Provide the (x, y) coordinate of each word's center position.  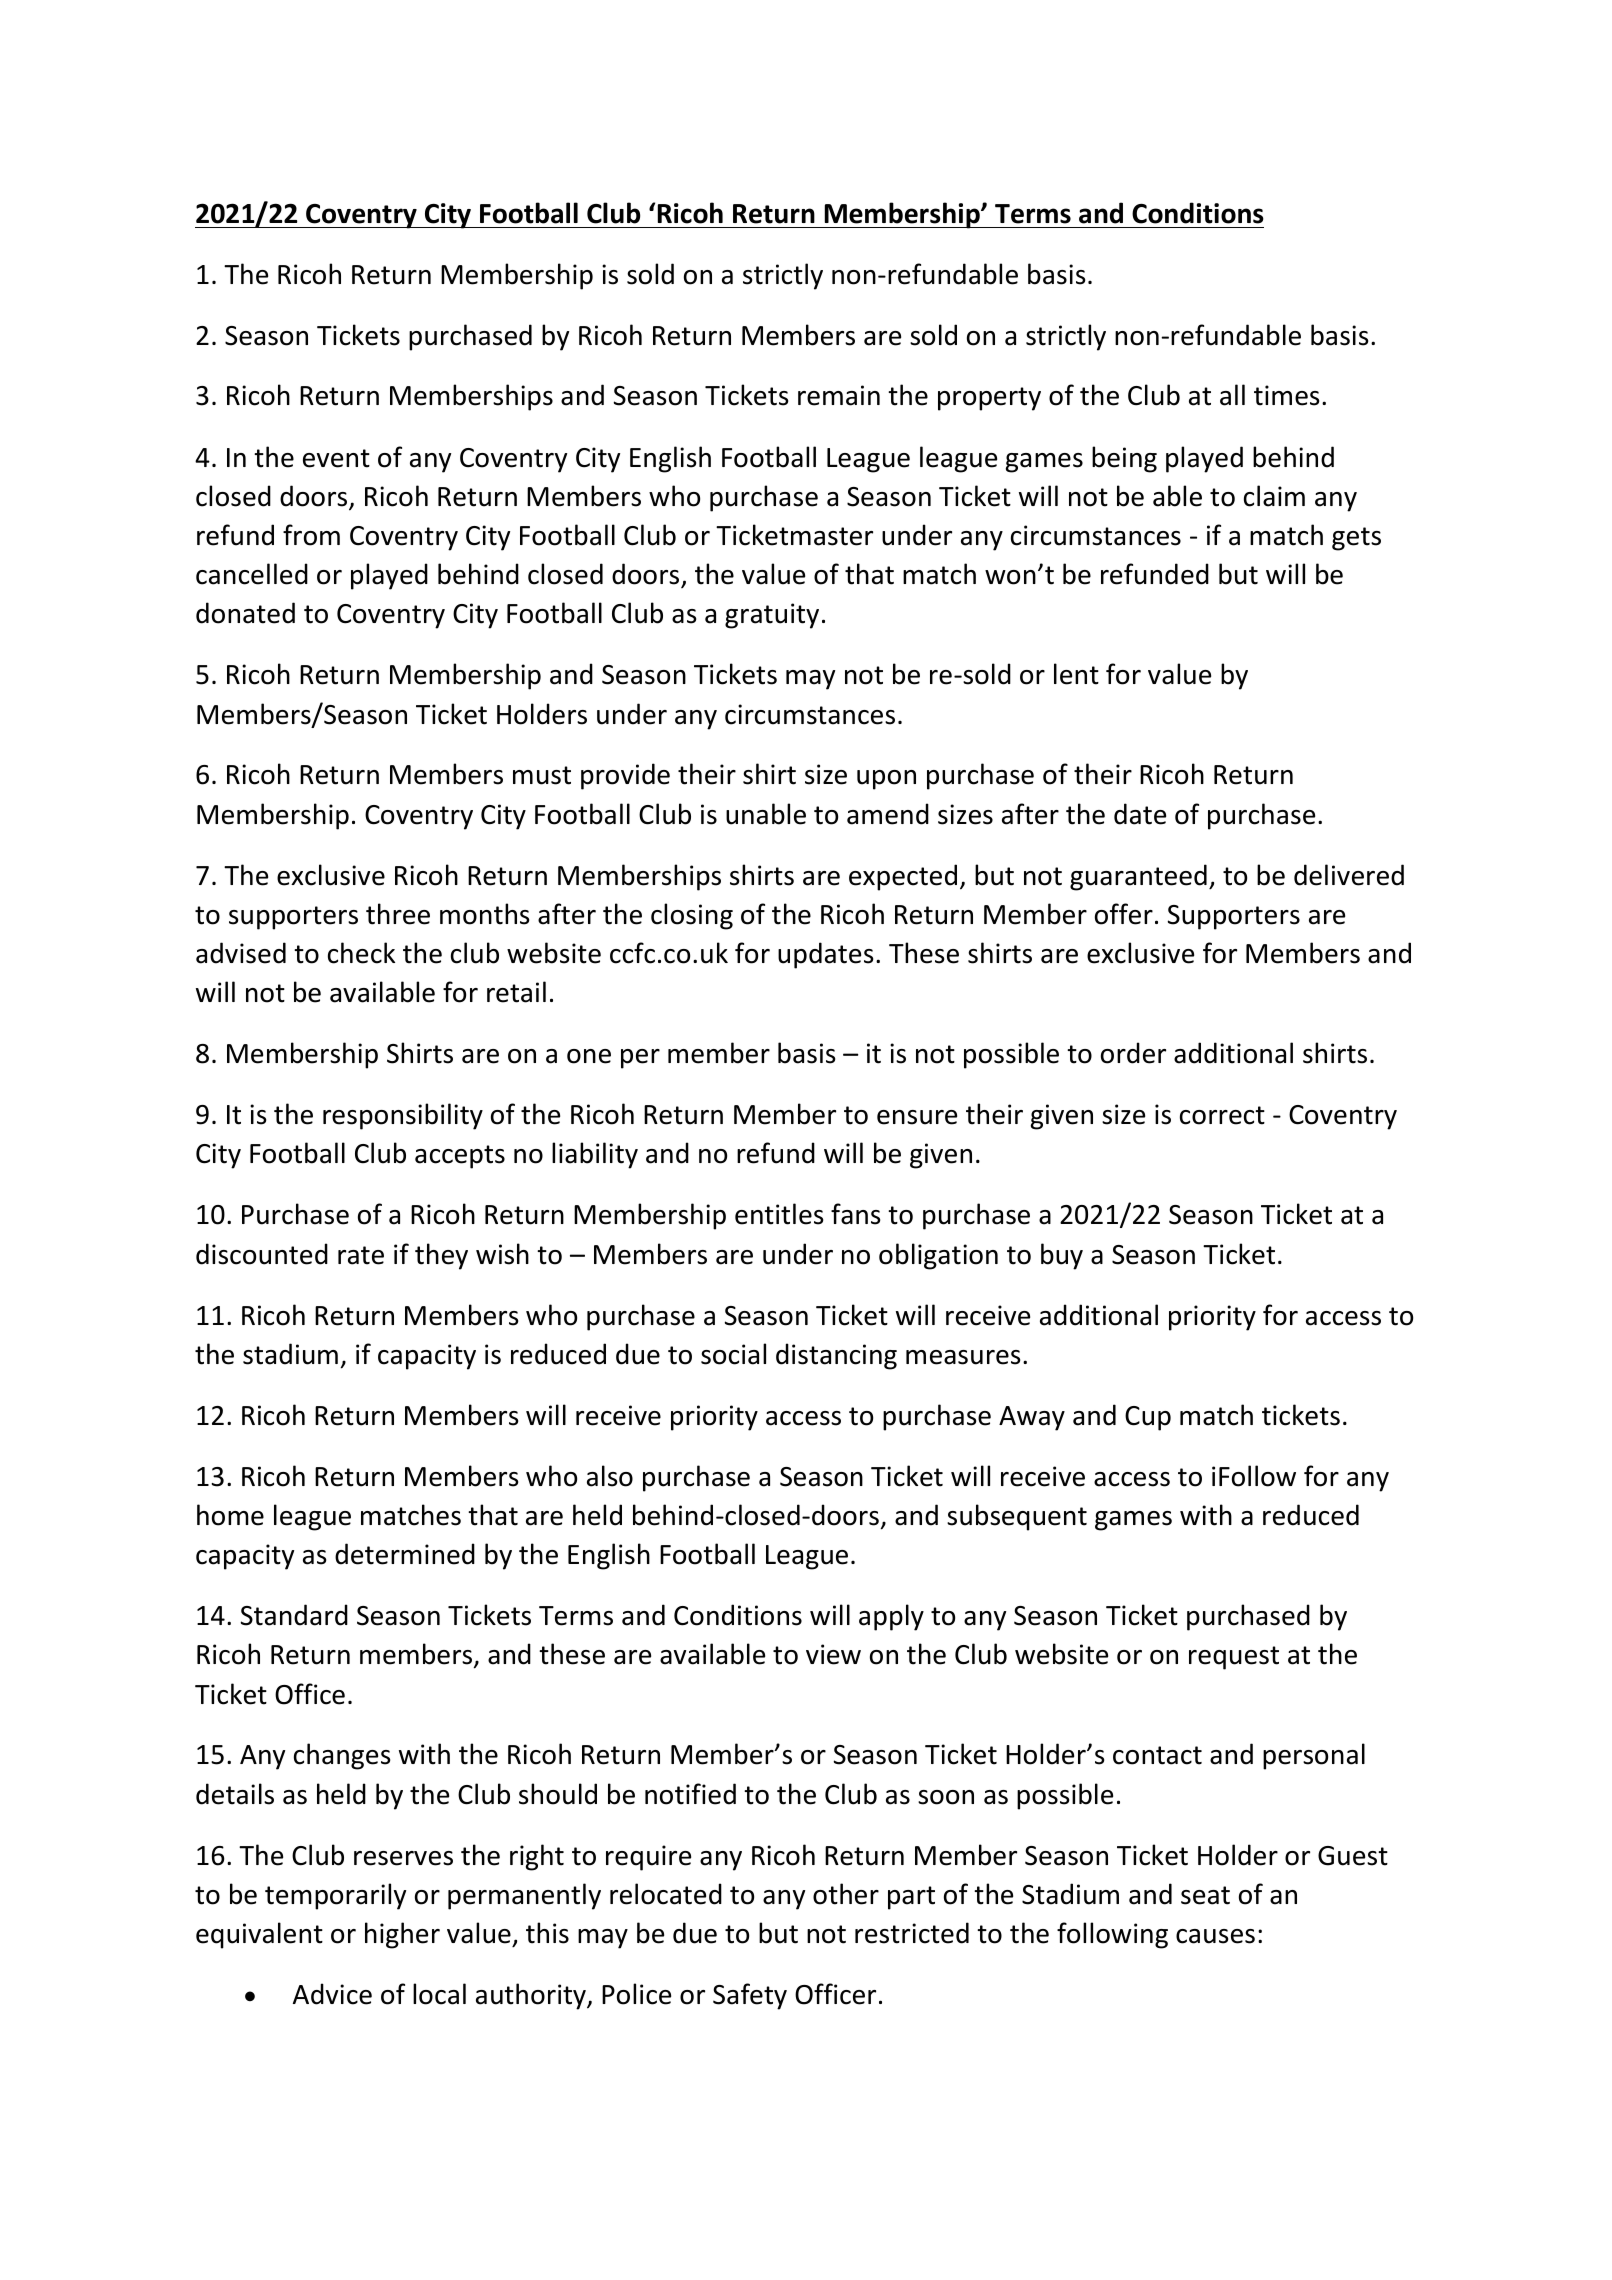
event (336, 458)
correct (1222, 1115)
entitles (779, 1214)
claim (1274, 496)
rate (361, 1255)
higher (402, 1935)
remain (839, 395)
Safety (750, 1996)
